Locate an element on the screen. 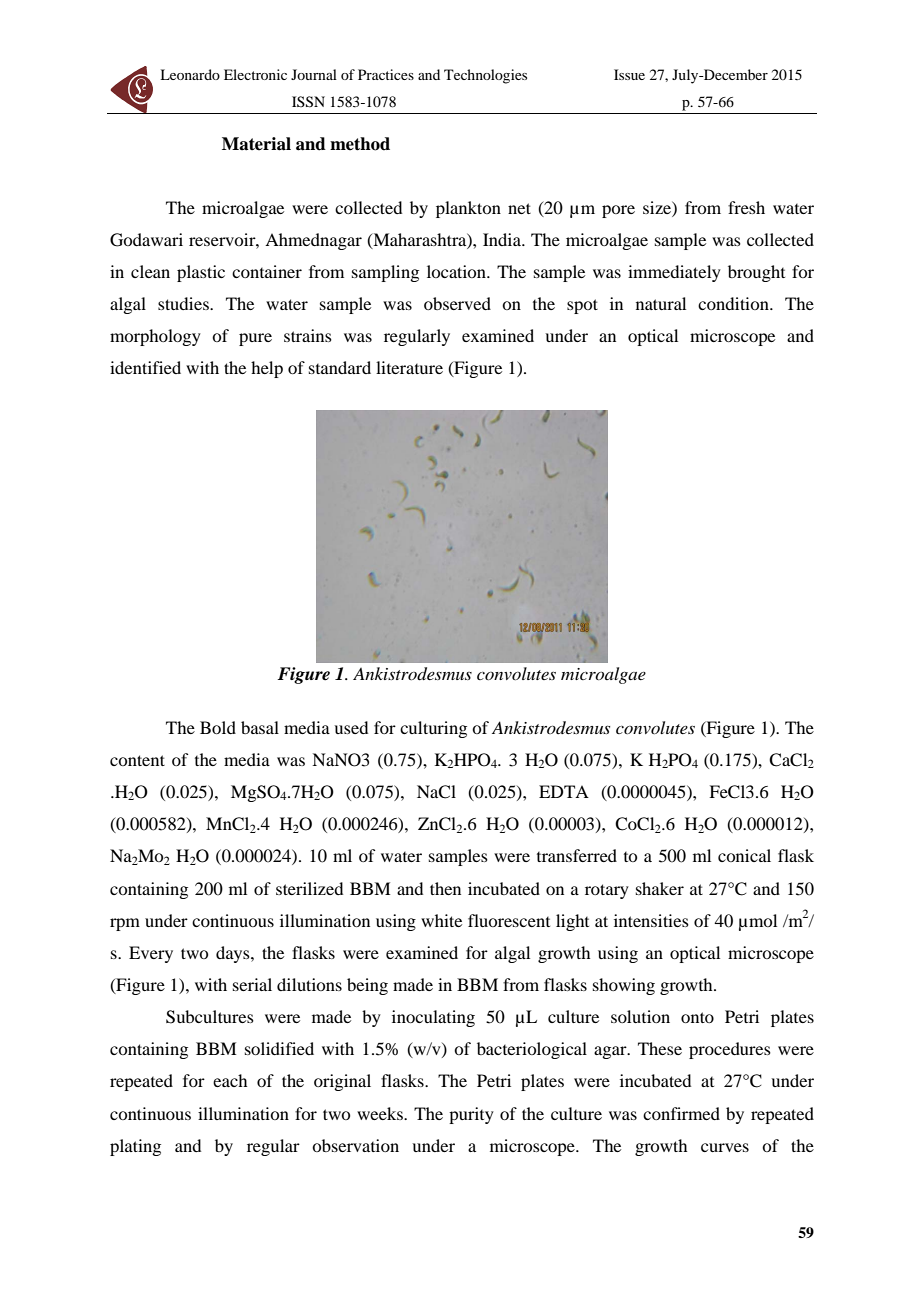  Issue is located at coordinates (629, 74).
